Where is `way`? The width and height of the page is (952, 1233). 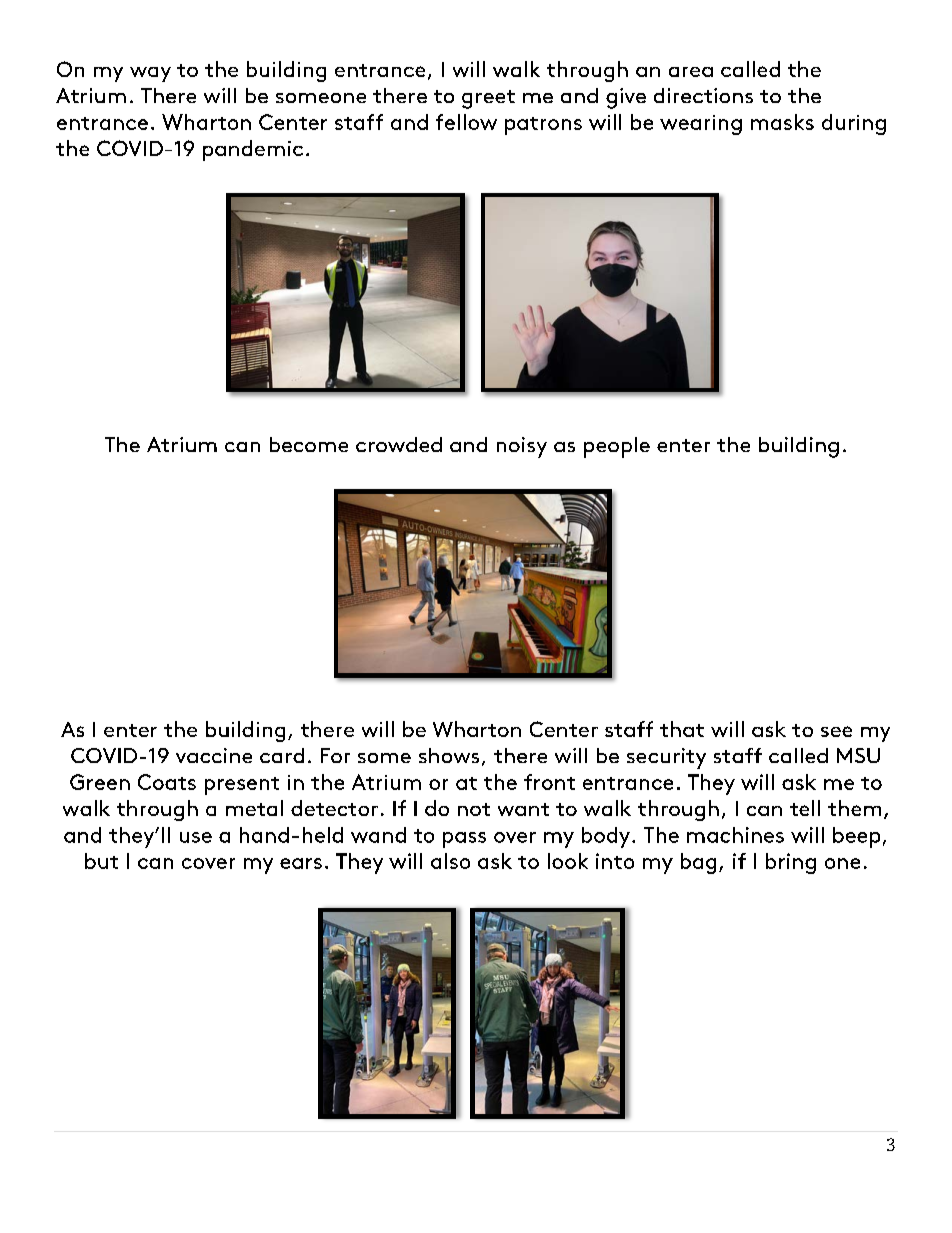
way is located at coordinates (150, 74).
